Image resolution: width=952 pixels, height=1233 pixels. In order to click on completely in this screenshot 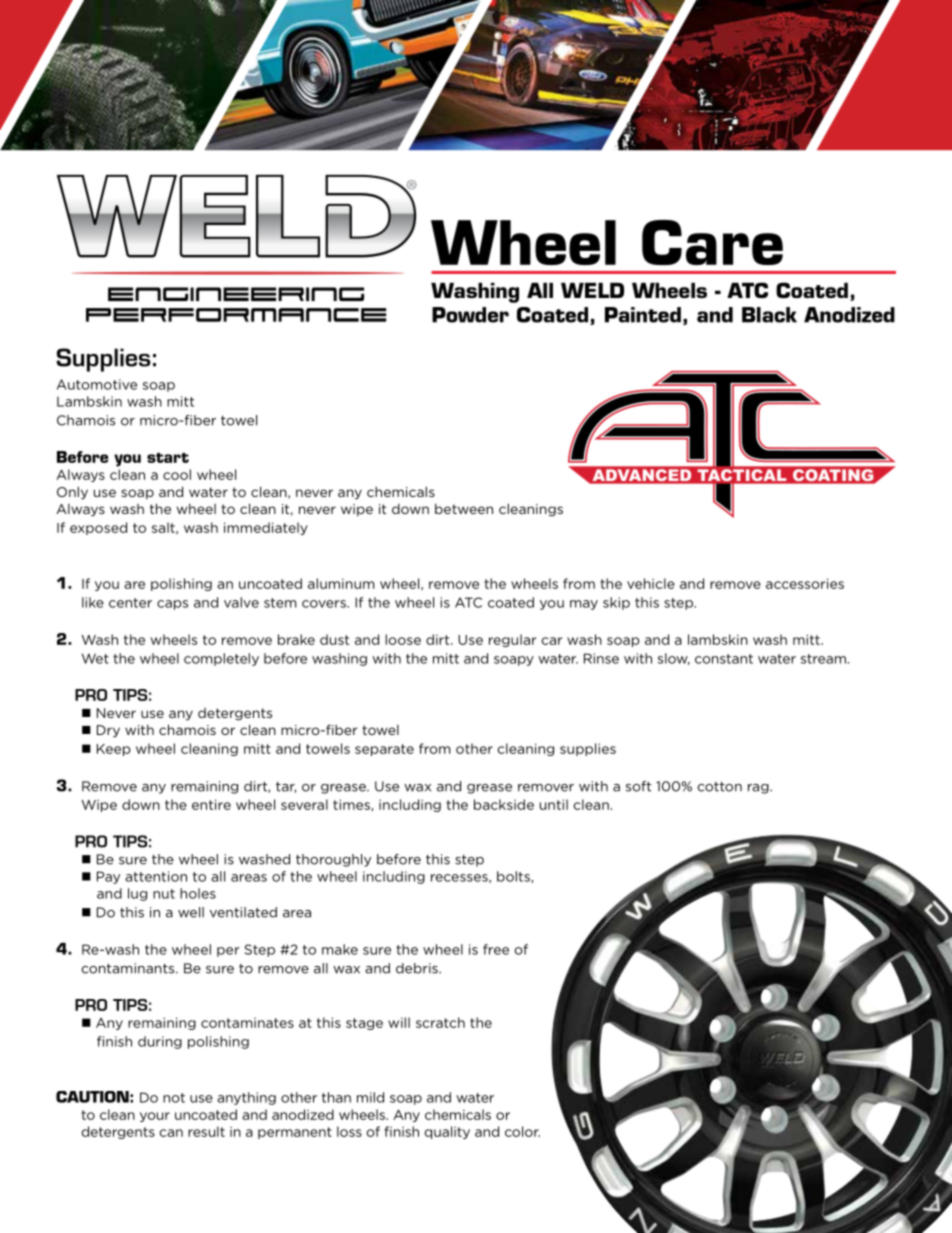, I will do `click(221, 659)`.
